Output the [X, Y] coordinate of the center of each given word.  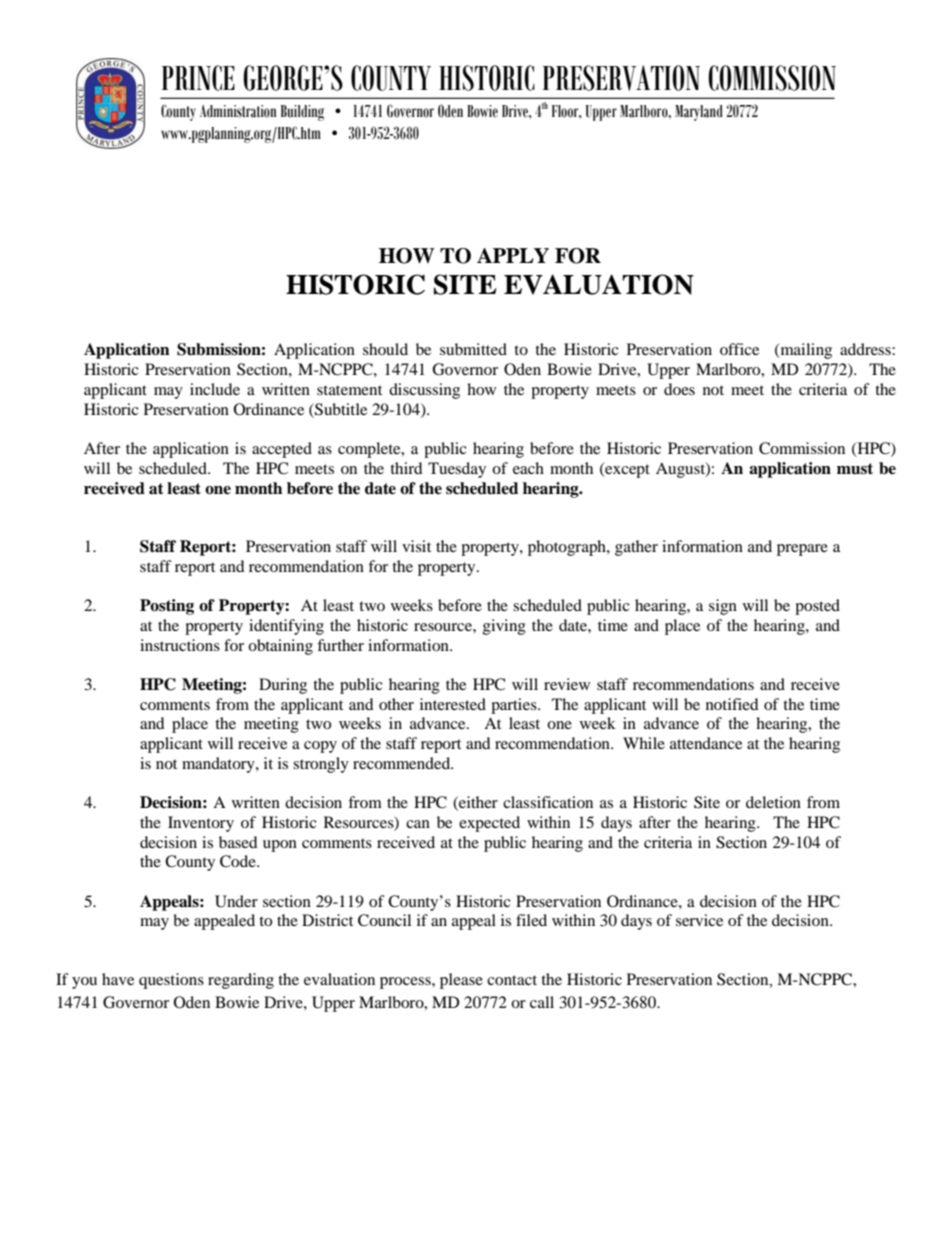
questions [171, 981]
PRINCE [198, 78]
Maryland [699, 113]
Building [302, 113]
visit [416, 546]
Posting [167, 607]
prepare [802, 550]
